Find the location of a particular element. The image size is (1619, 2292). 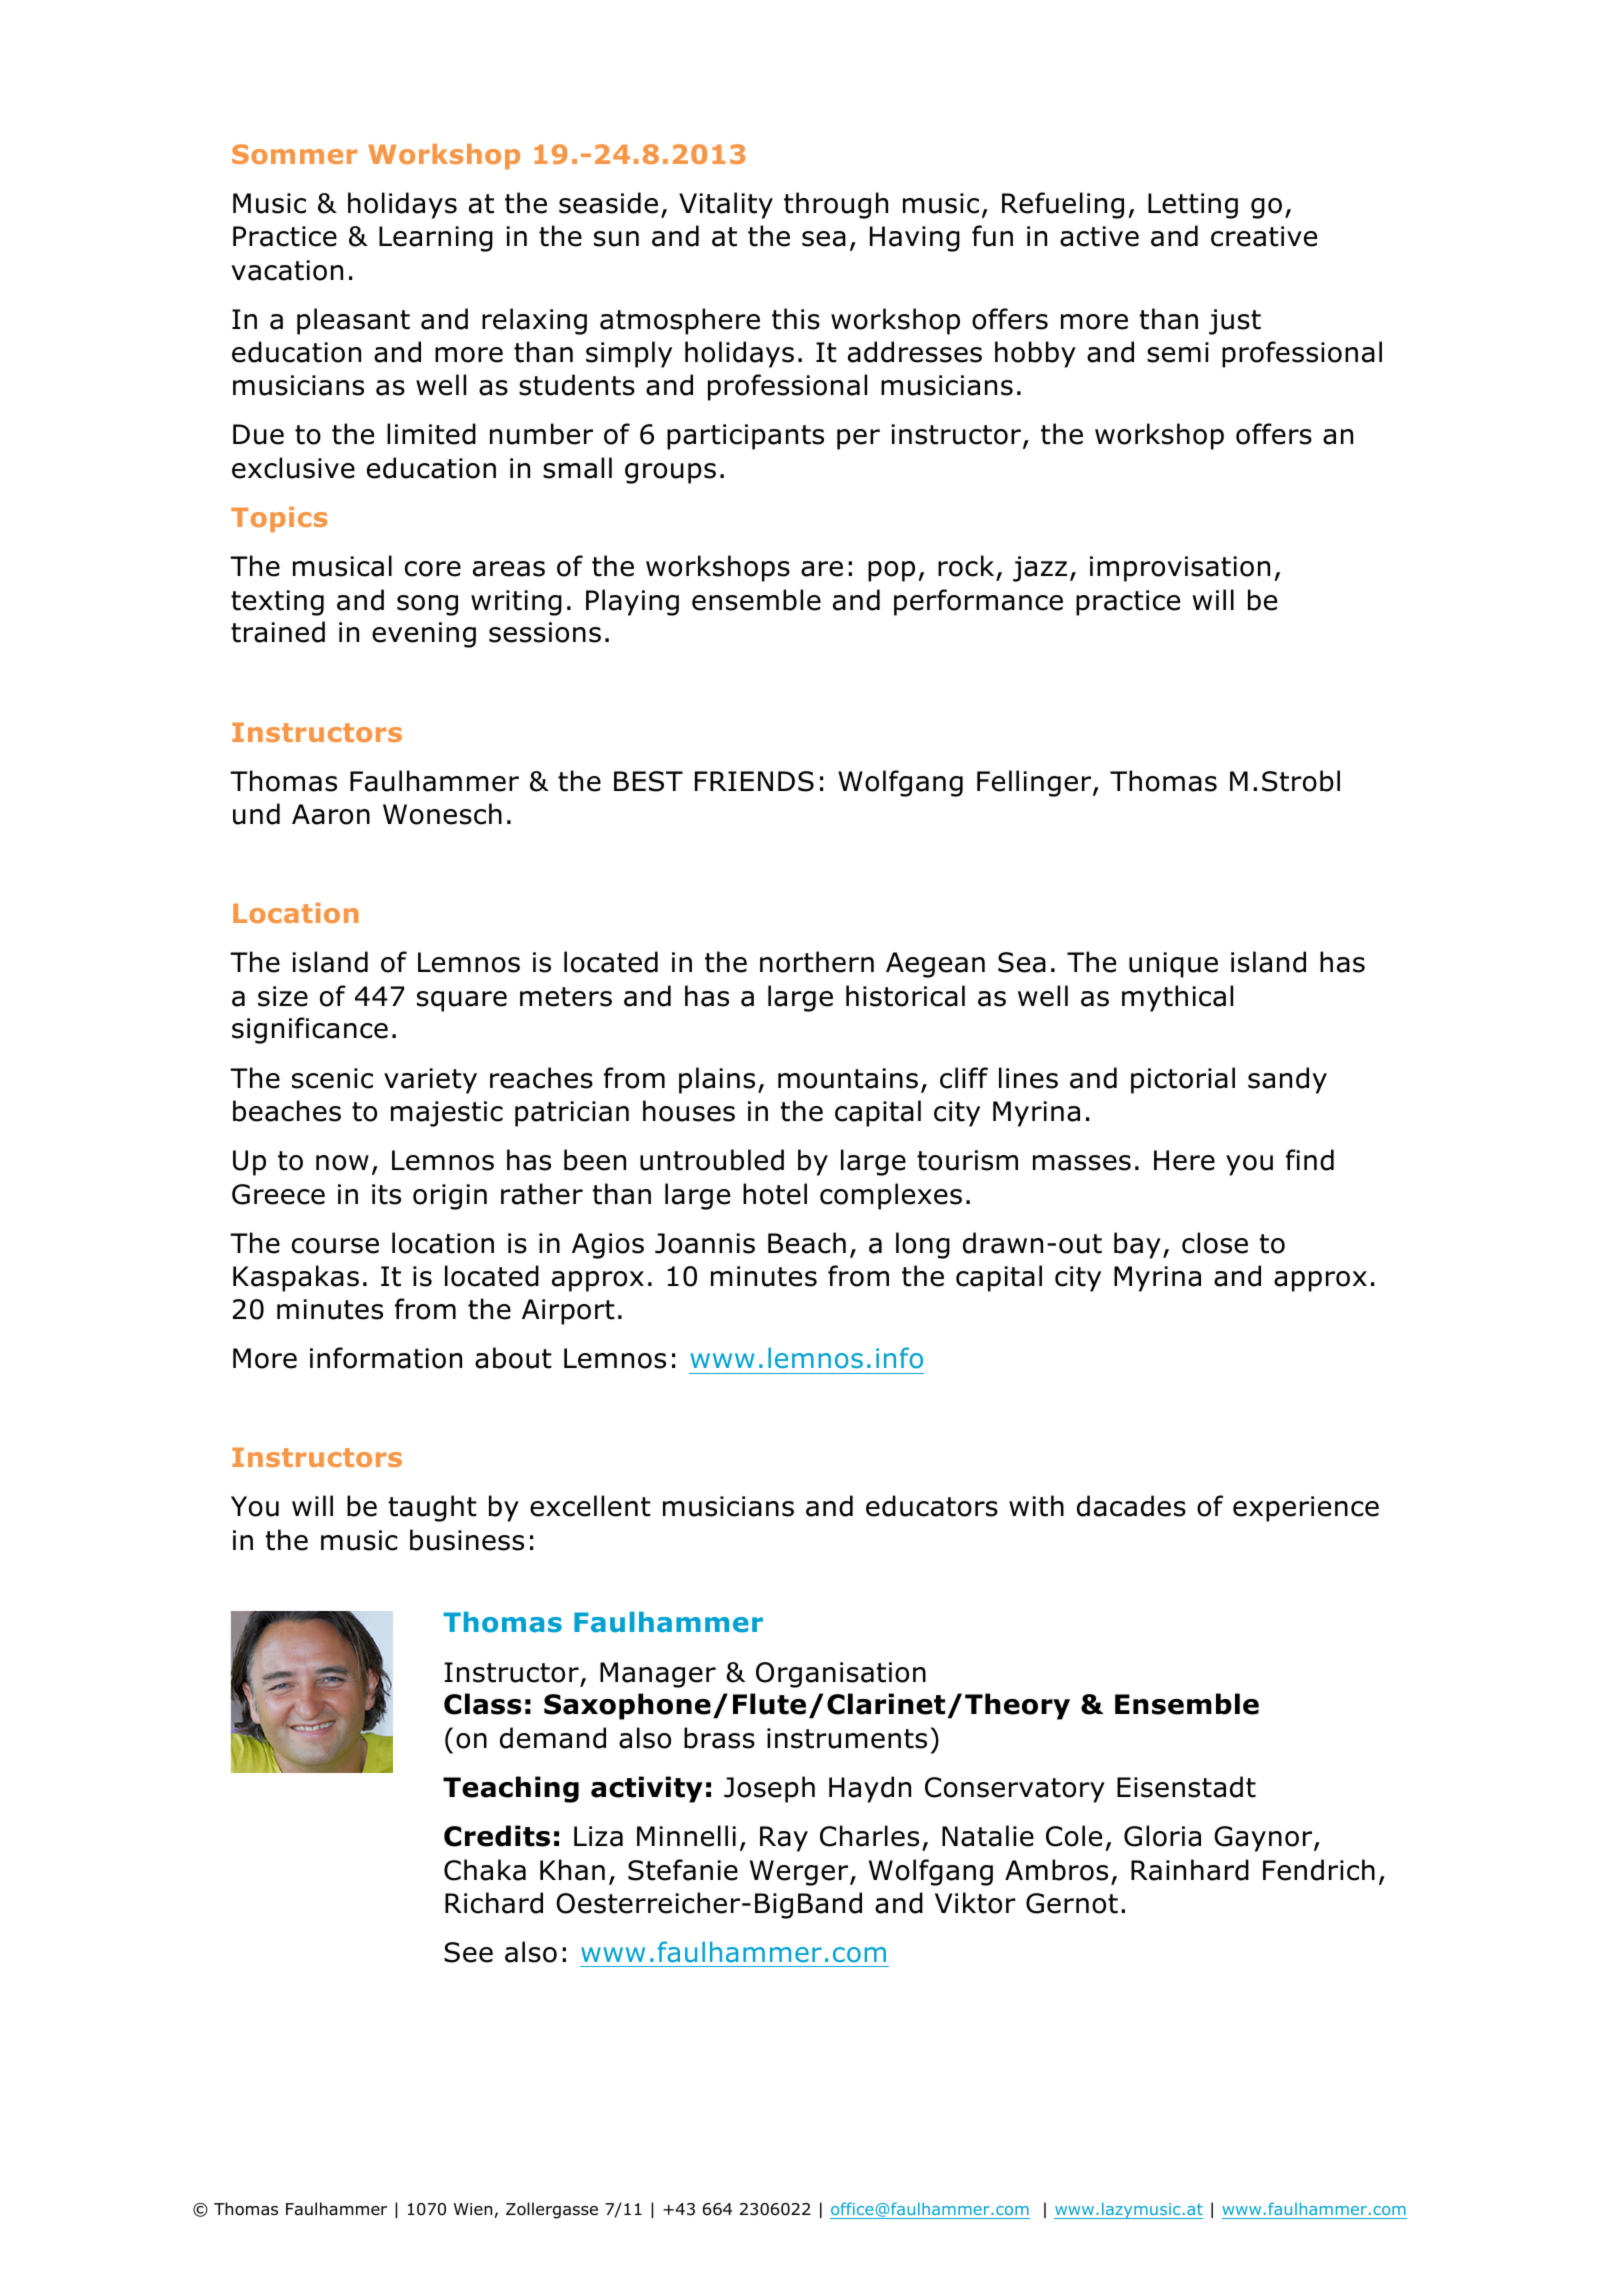

song is located at coordinates (427, 605).
